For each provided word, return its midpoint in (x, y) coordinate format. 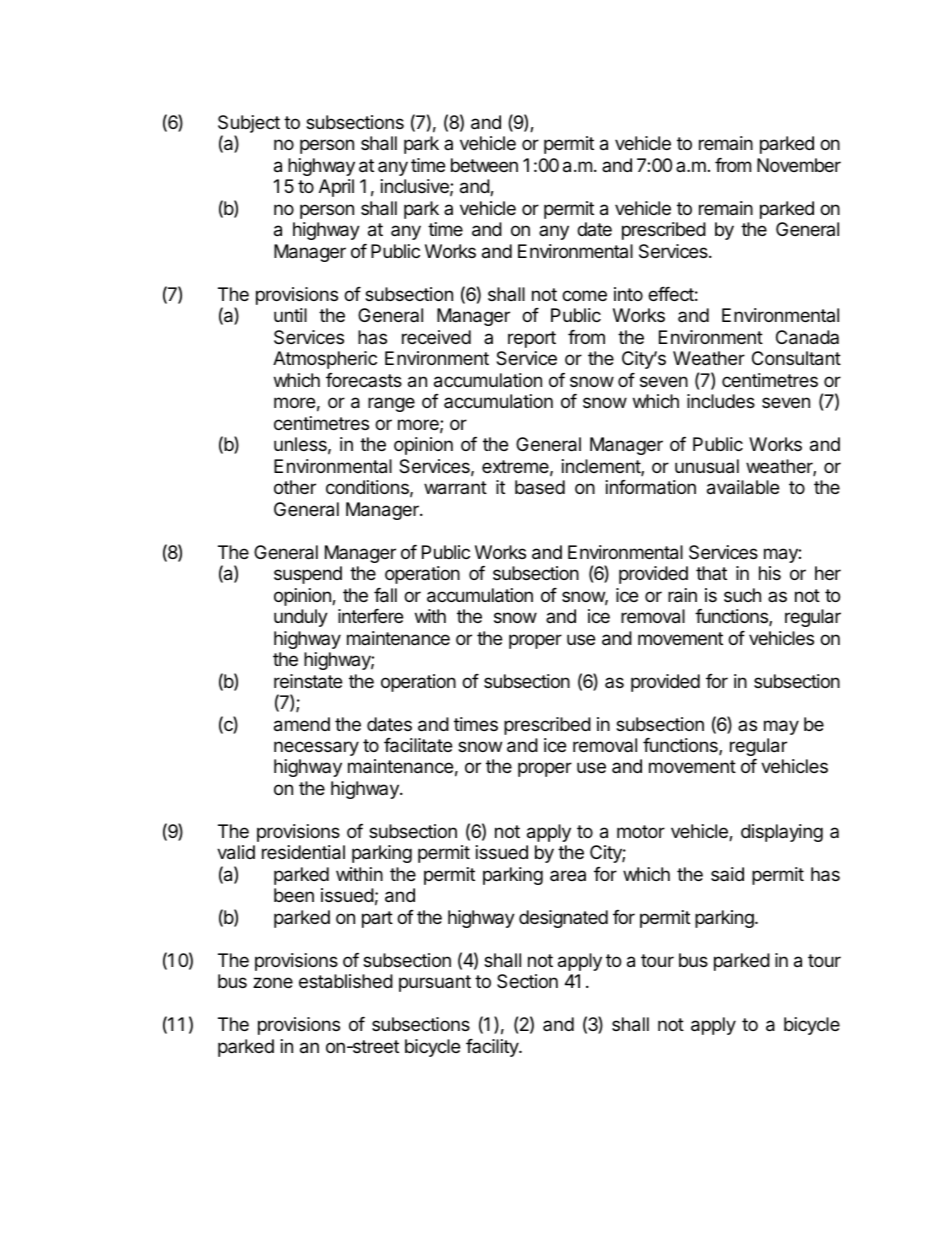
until (290, 315)
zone (273, 982)
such (742, 595)
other (295, 487)
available (743, 487)
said (727, 874)
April (336, 188)
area (568, 875)
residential (303, 852)
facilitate (418, 745)
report (532, 339)
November (799, 165)
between (484, 165)
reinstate (308, 681)
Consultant (796, 358)
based (540, 487)
